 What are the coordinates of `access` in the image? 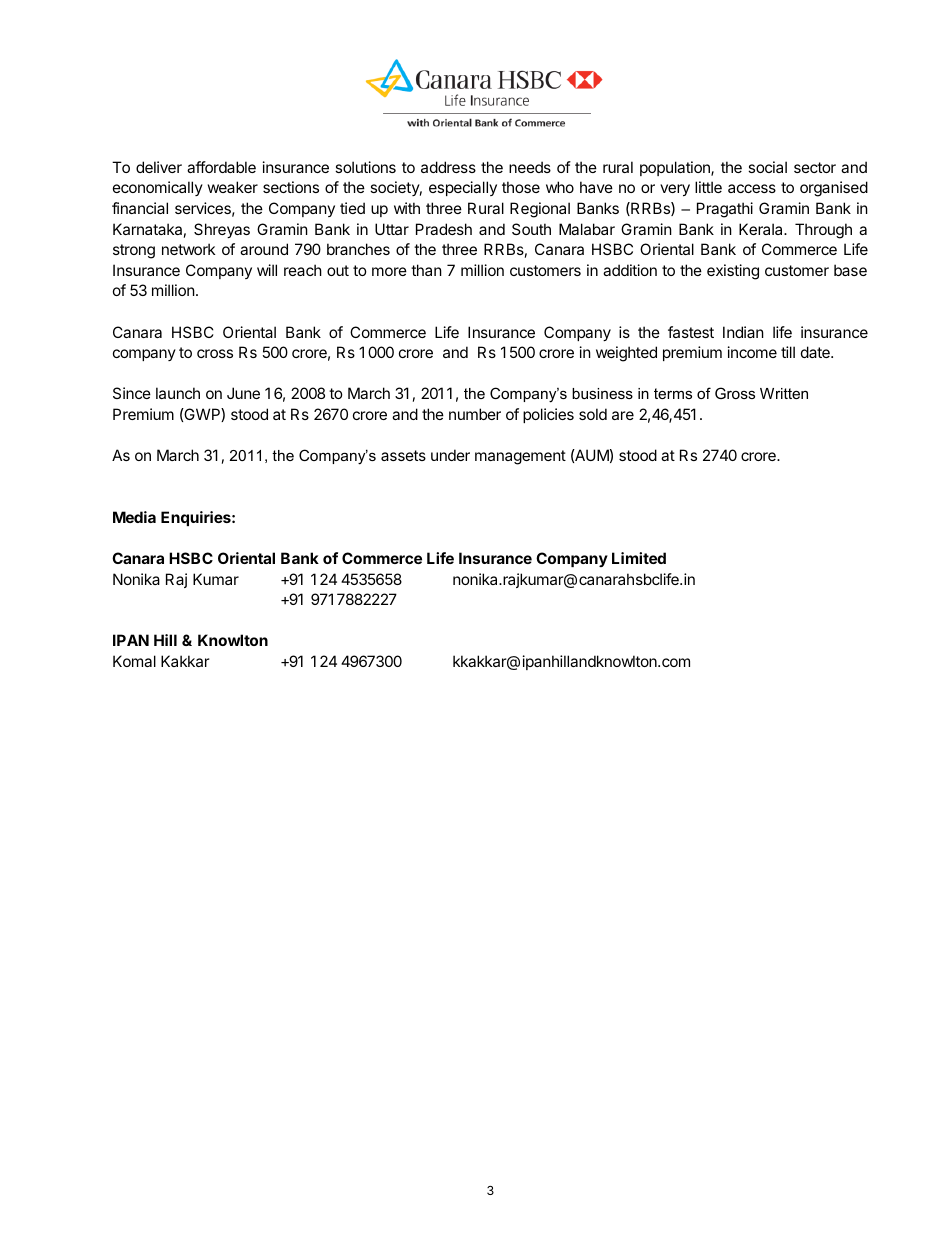 It's located at (752, 188).
